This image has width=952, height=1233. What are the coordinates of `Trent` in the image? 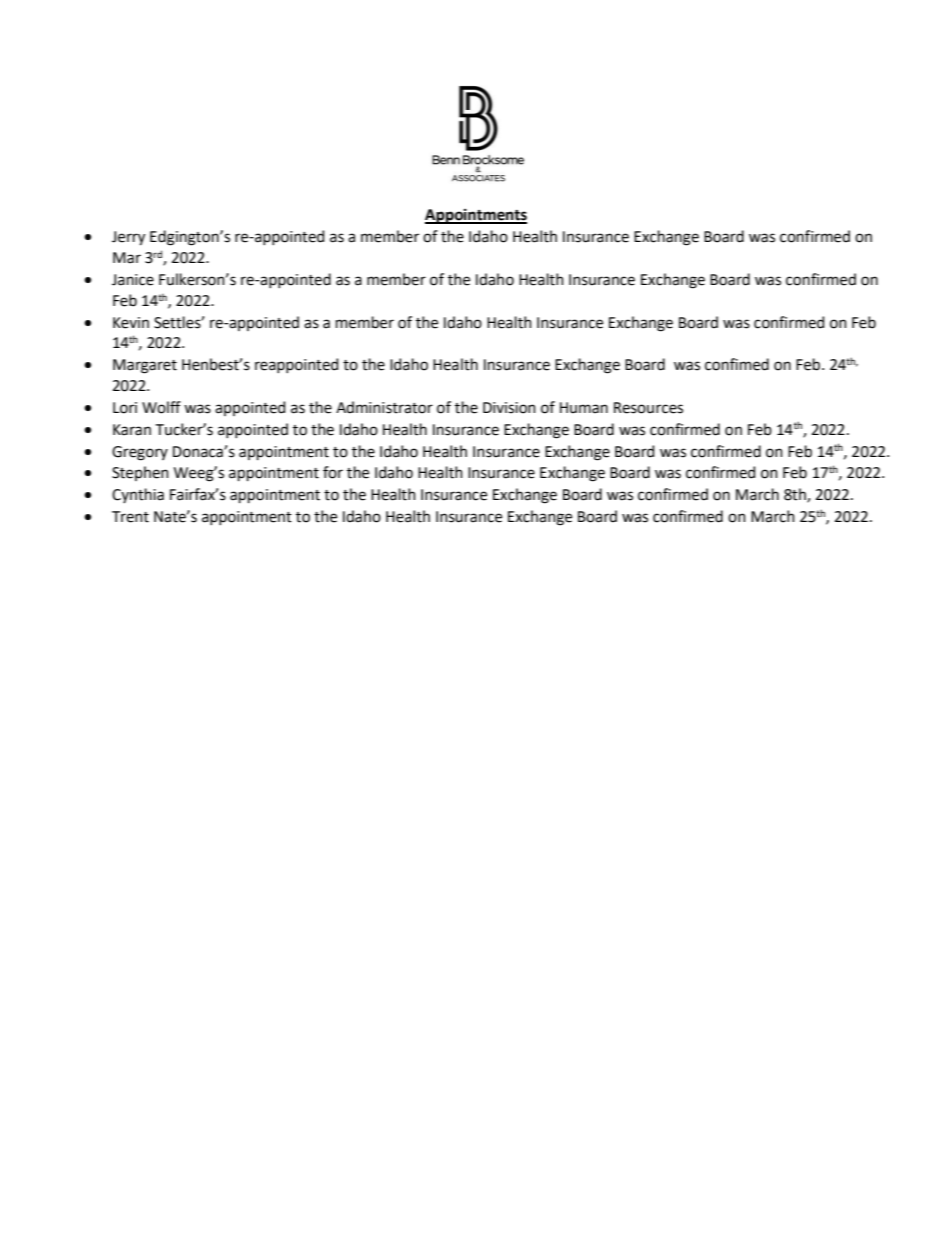 It's located at (130, 517).
